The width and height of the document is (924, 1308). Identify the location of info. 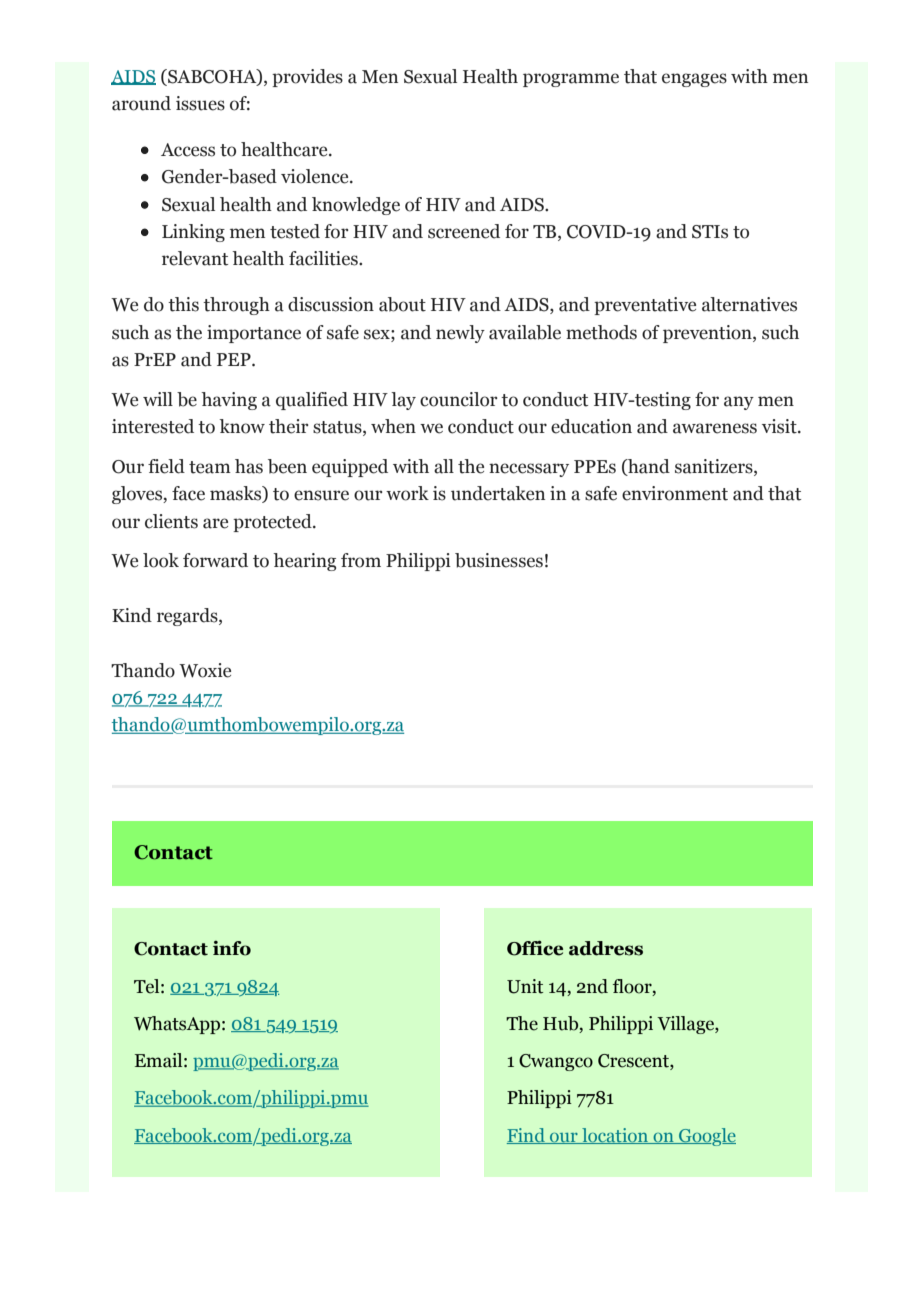
(232, 948).
